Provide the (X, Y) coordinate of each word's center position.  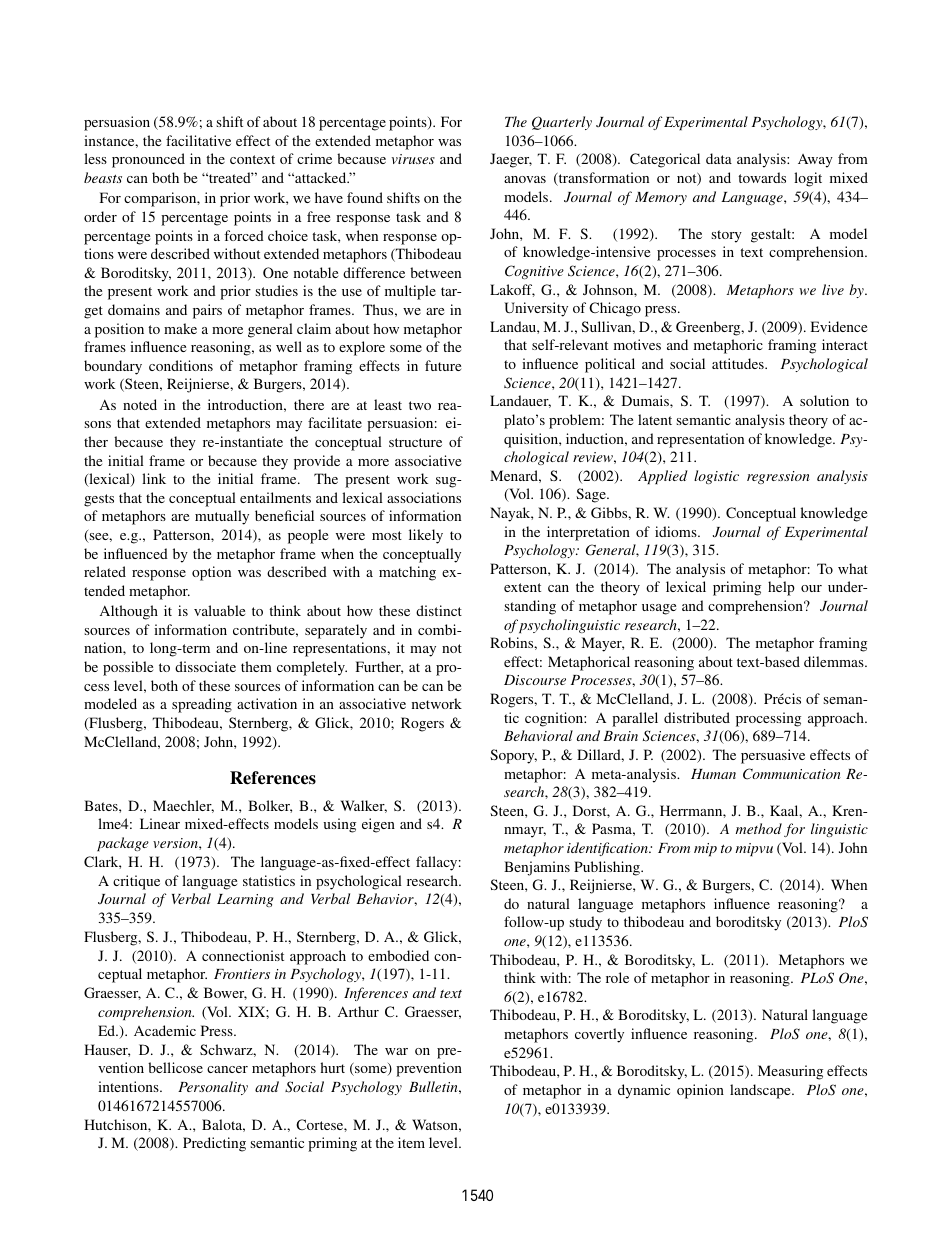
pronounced (148, 160)
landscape (761, 1091)
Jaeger (511, 160)
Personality (213, 1088)
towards (762, 177)
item (411, 1142)
